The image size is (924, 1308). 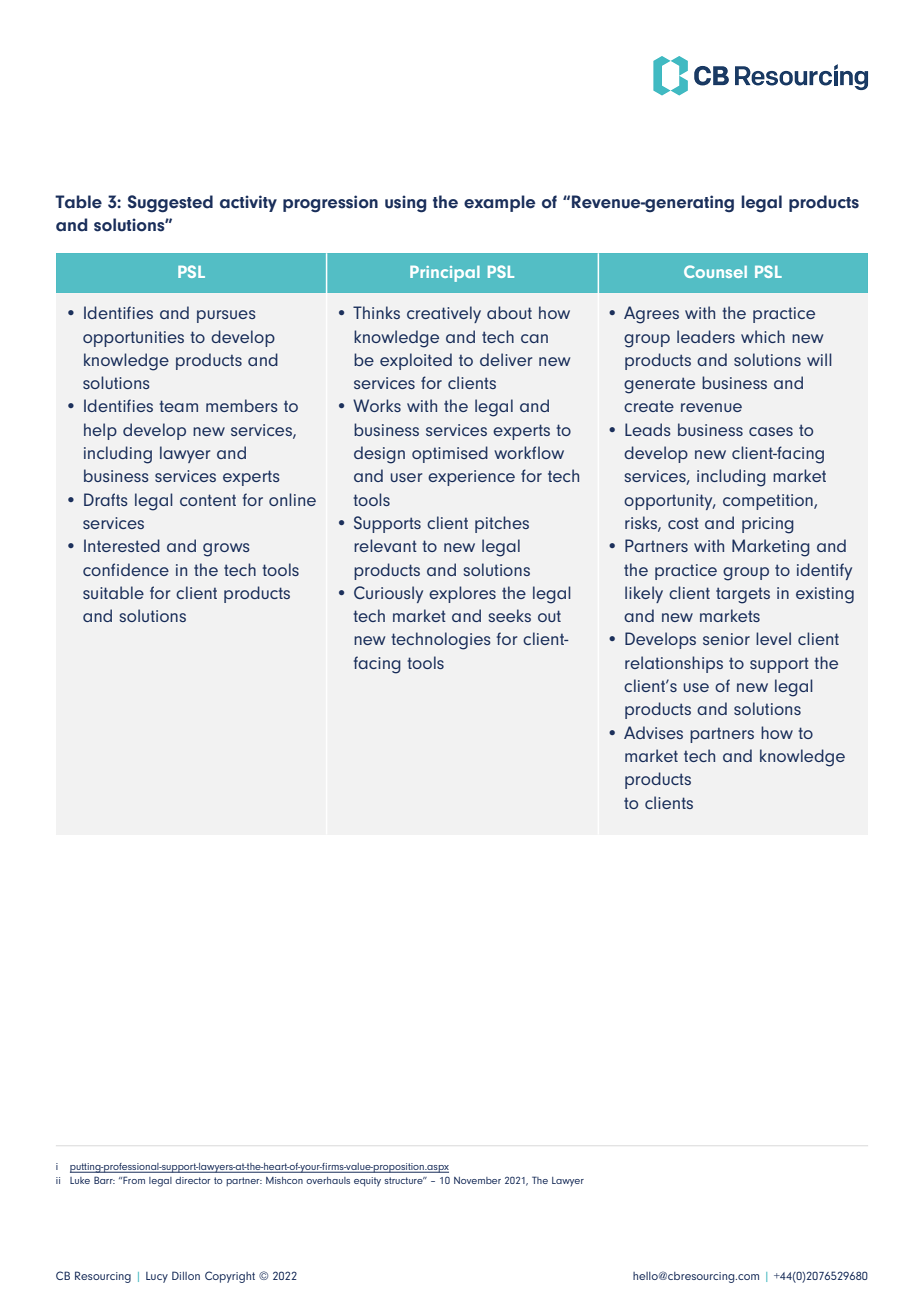 I want to click on overhauls, so click(x=328, y=1180).
